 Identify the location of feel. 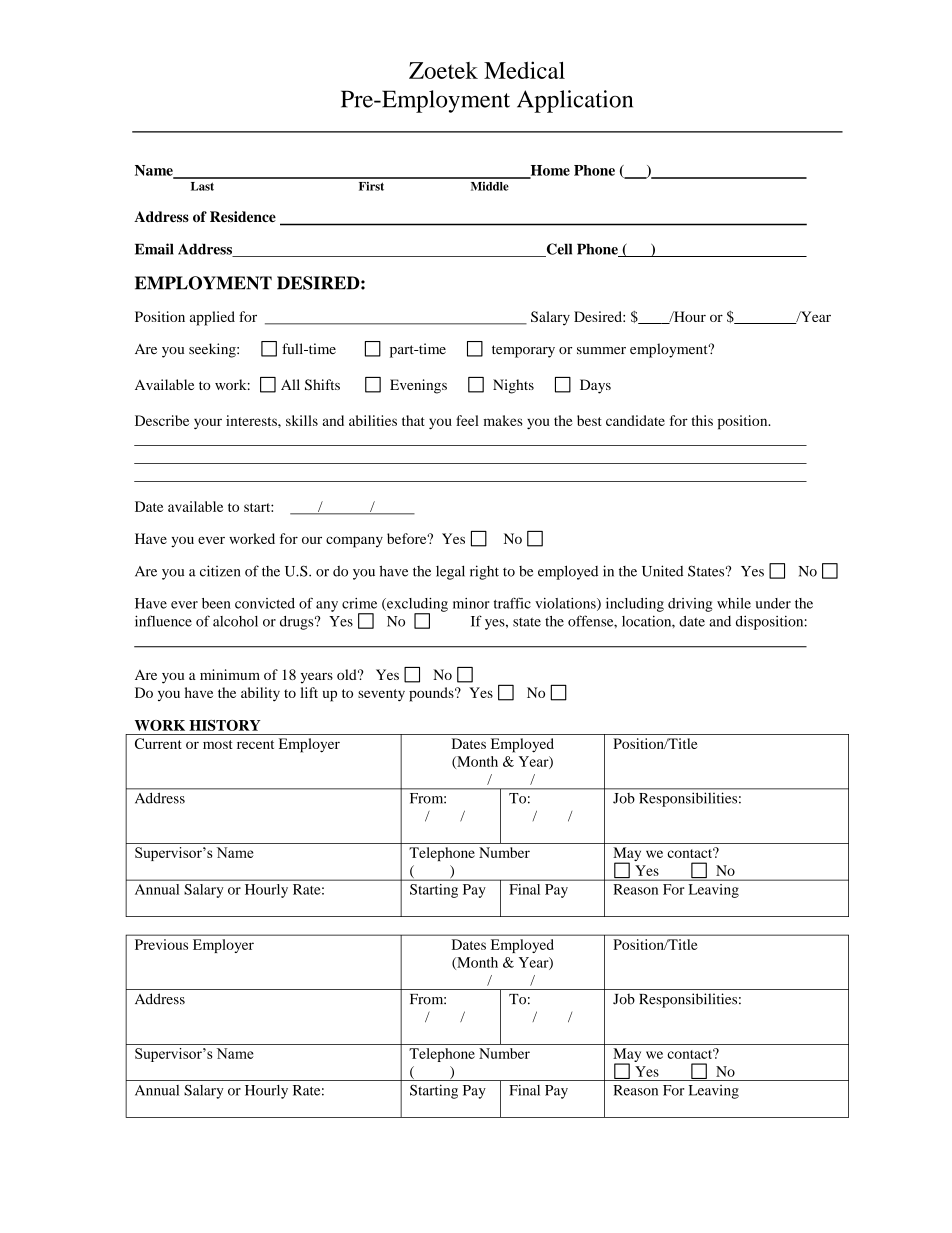
(467, 420).
